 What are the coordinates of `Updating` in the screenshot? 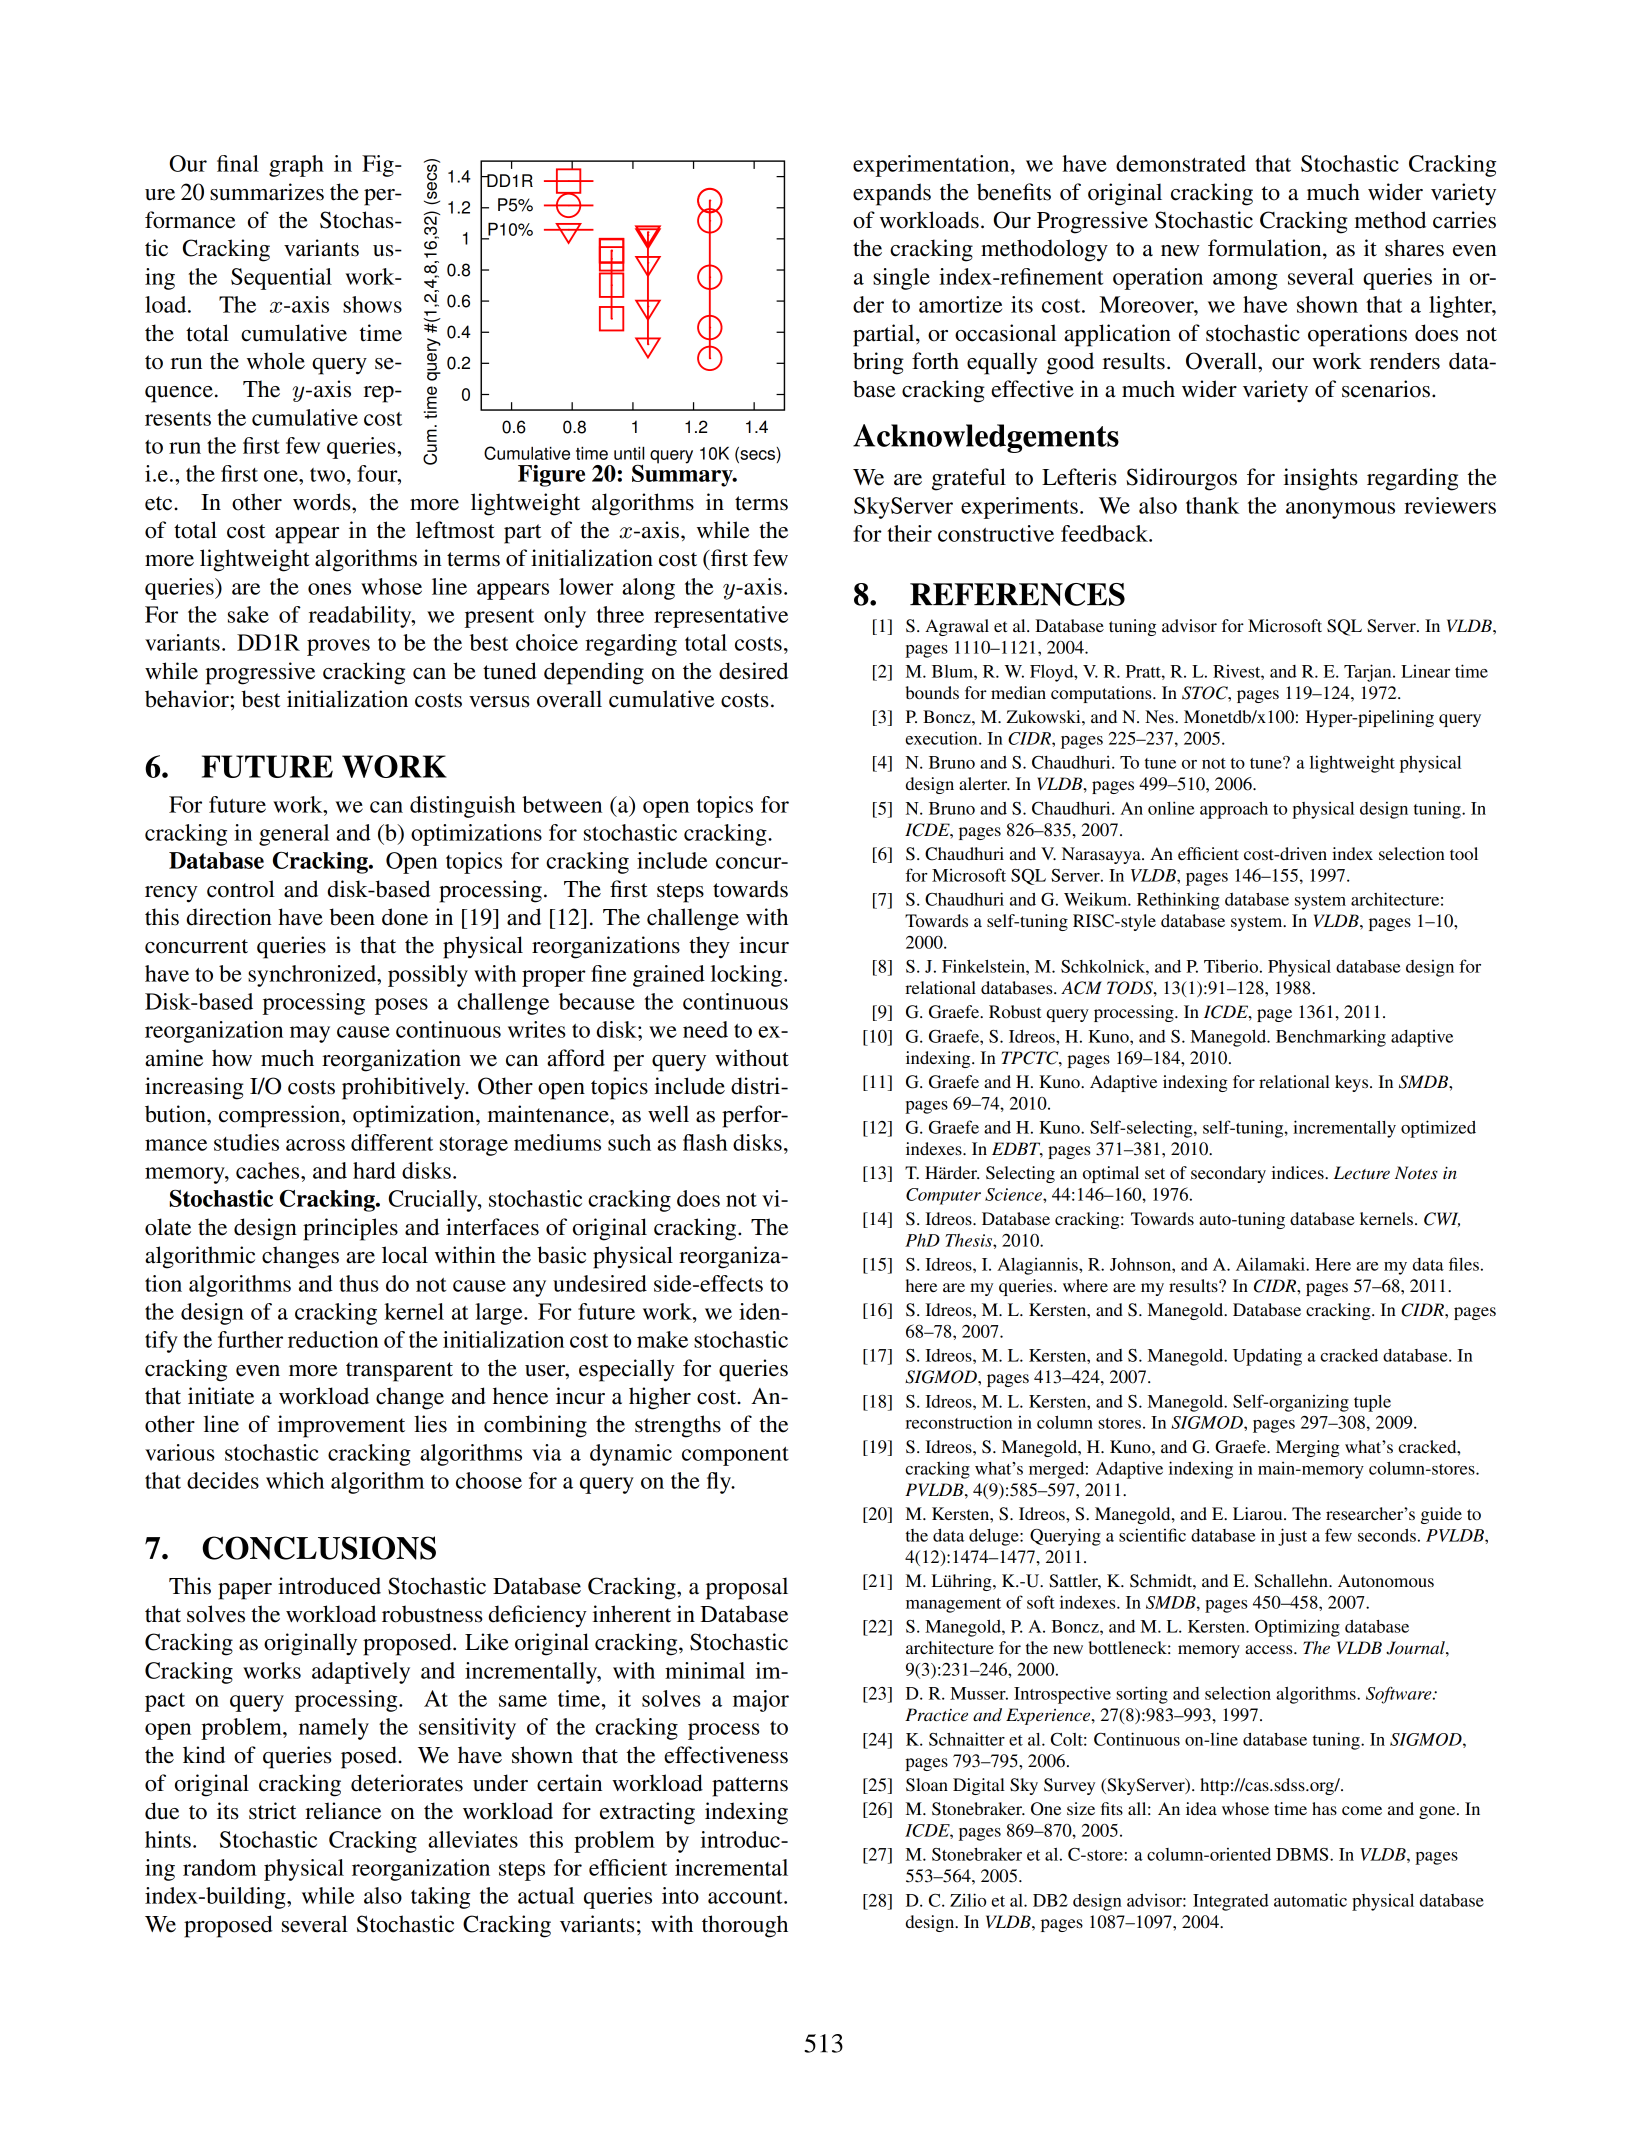 It's located at (1267, 1357).
